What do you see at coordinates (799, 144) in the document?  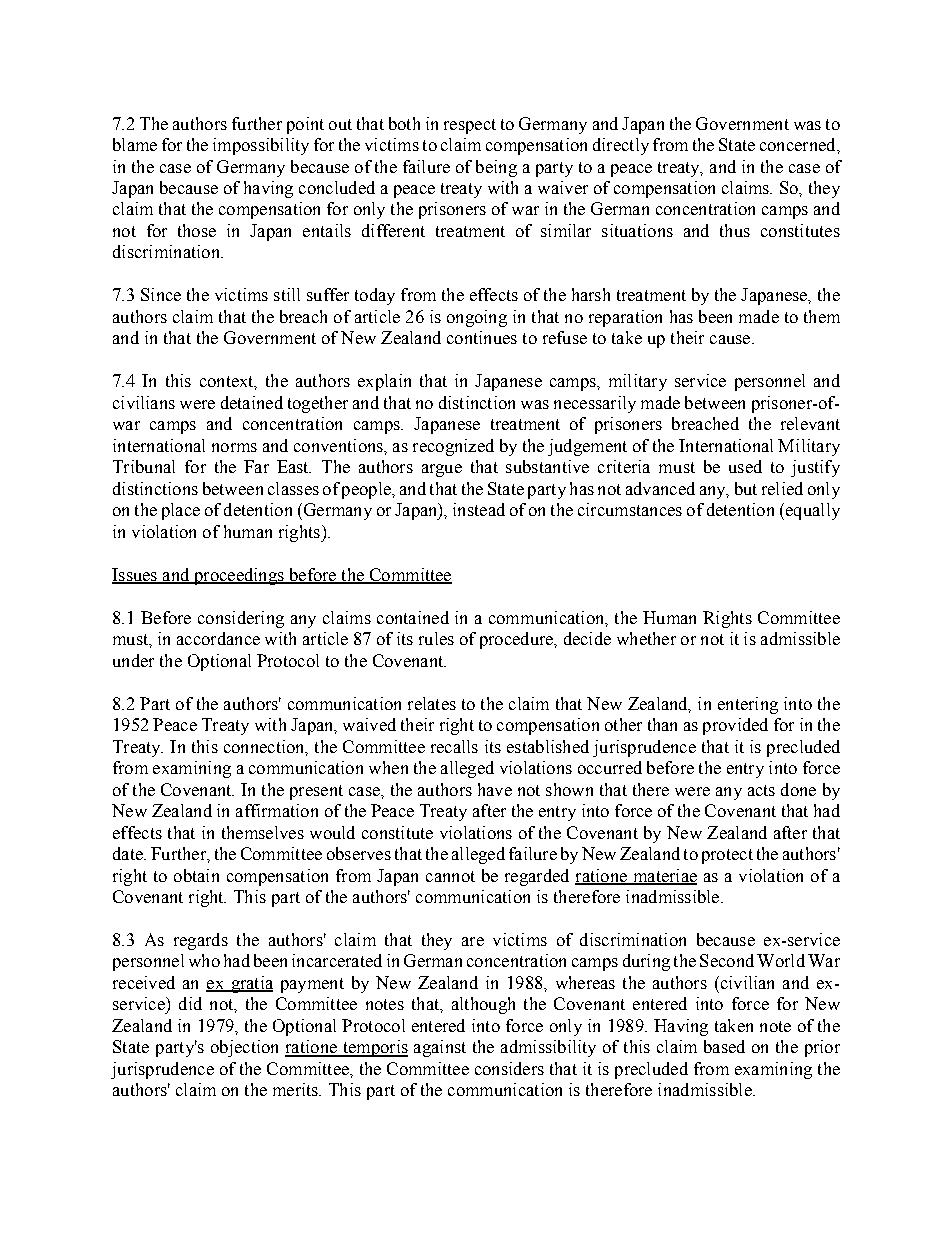 I see `concerned` at bounding box center [799, 144].
